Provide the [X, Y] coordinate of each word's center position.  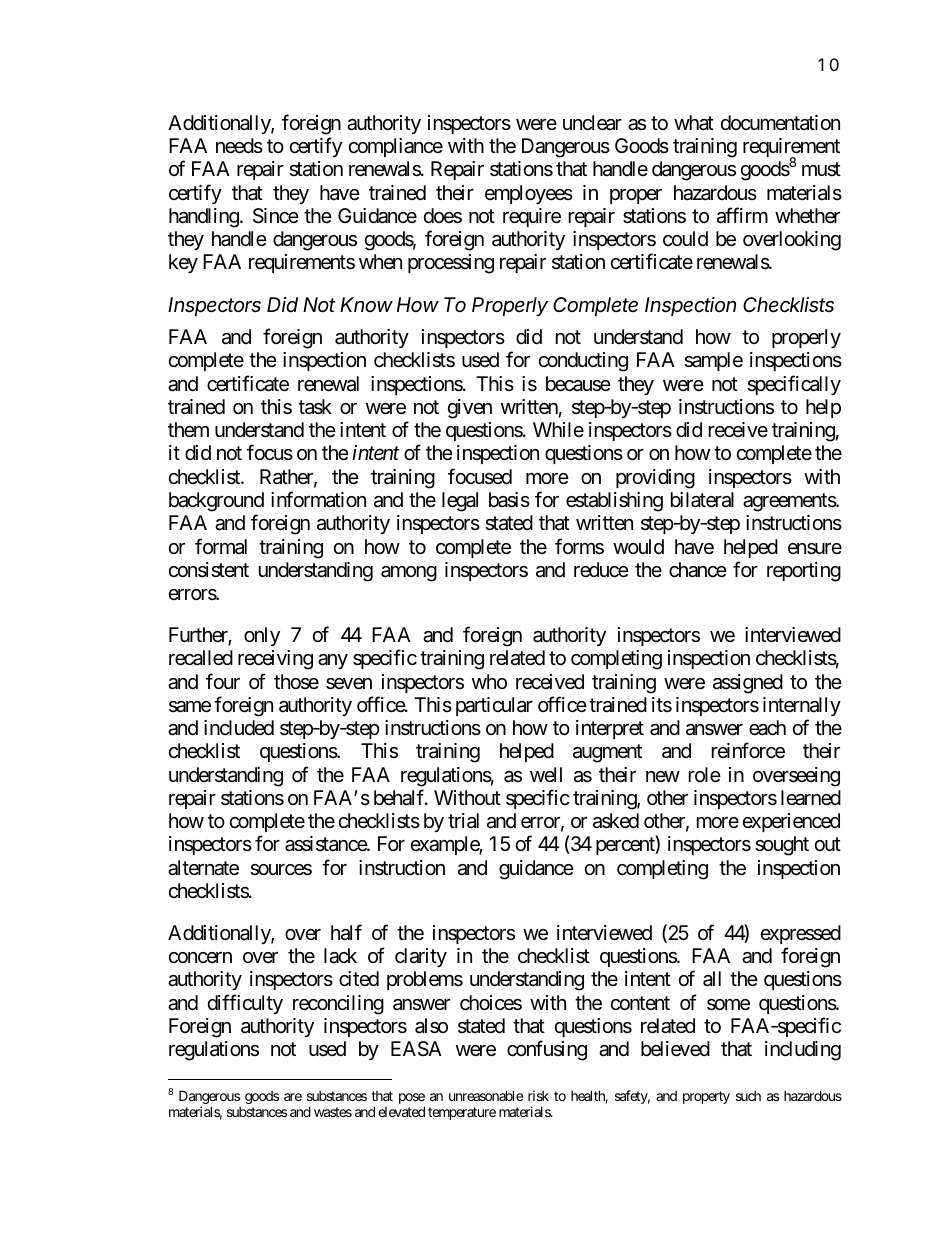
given [470, 409]
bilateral [702, 500]
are [293, 1097]
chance [698, 570]
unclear [592, 123]
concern [200, 957]
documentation [780, 122]
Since [276, 216]
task [315, 407]
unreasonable [486, 1095]
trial [463, 820]
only [262, 636]
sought [782, 846]
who [489, 681]
